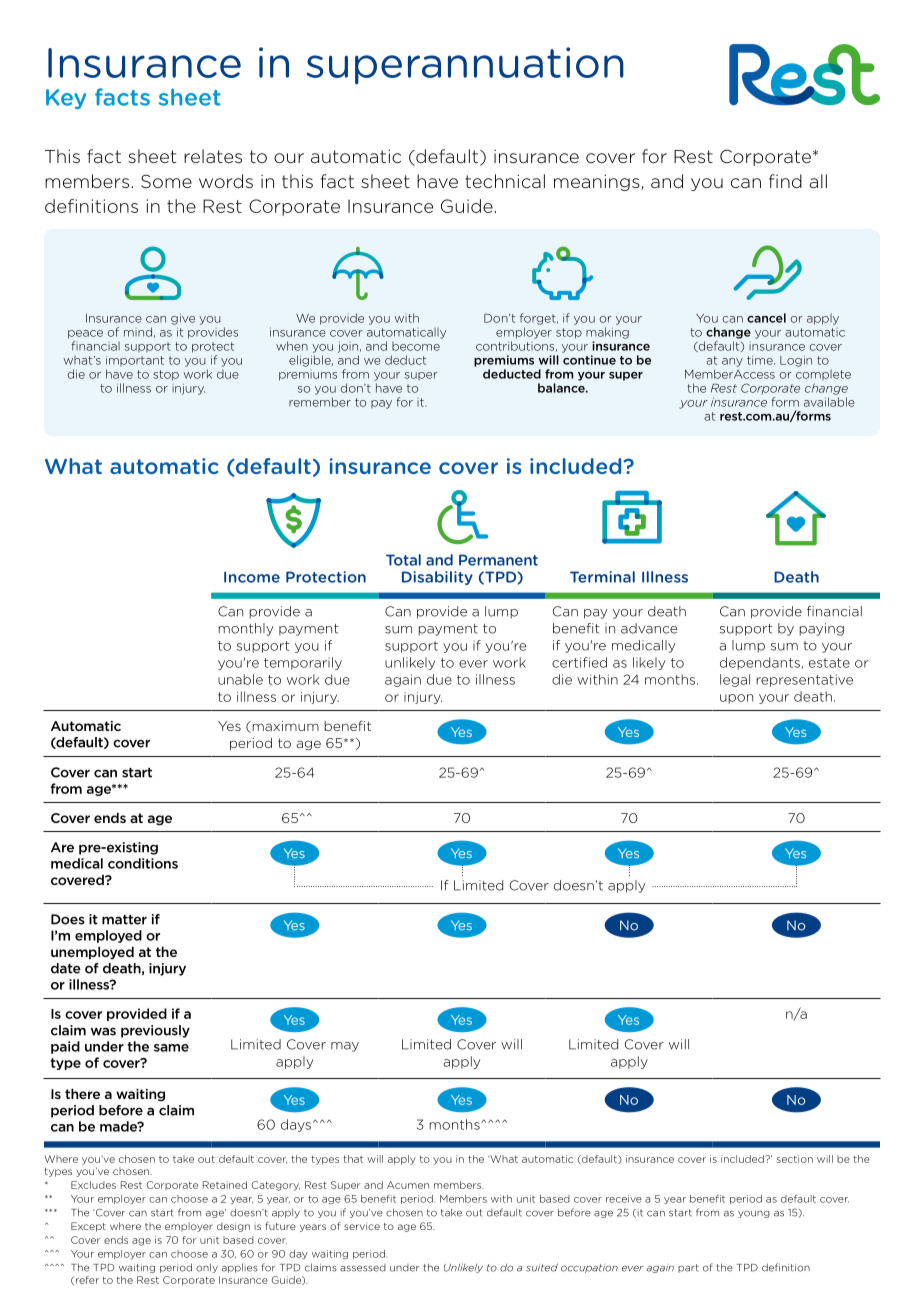  Describe the element at coordinates (785, 181) in the document. I see `find` at that location.
